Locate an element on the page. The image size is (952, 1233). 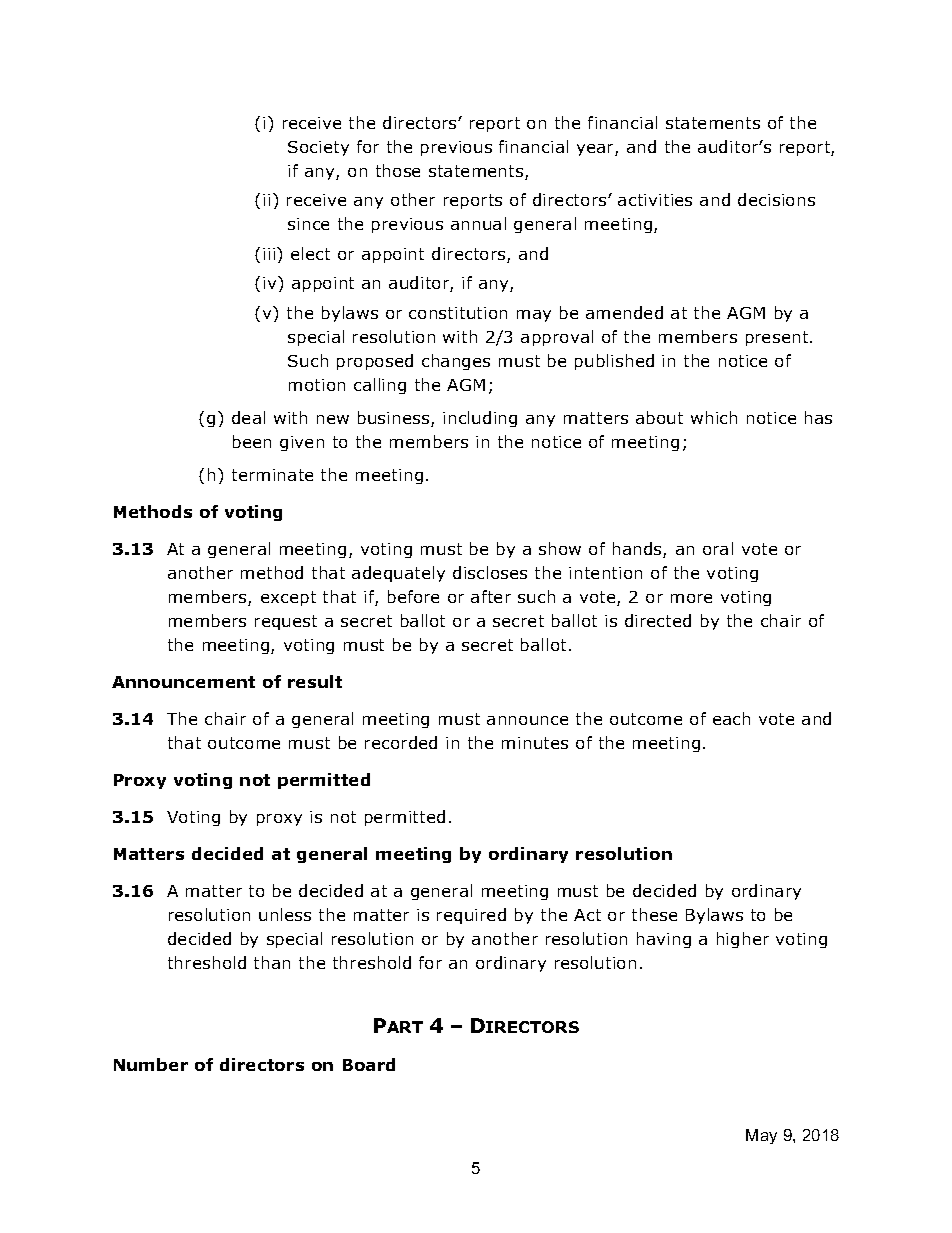
each is located at coordinates (731, 718).
